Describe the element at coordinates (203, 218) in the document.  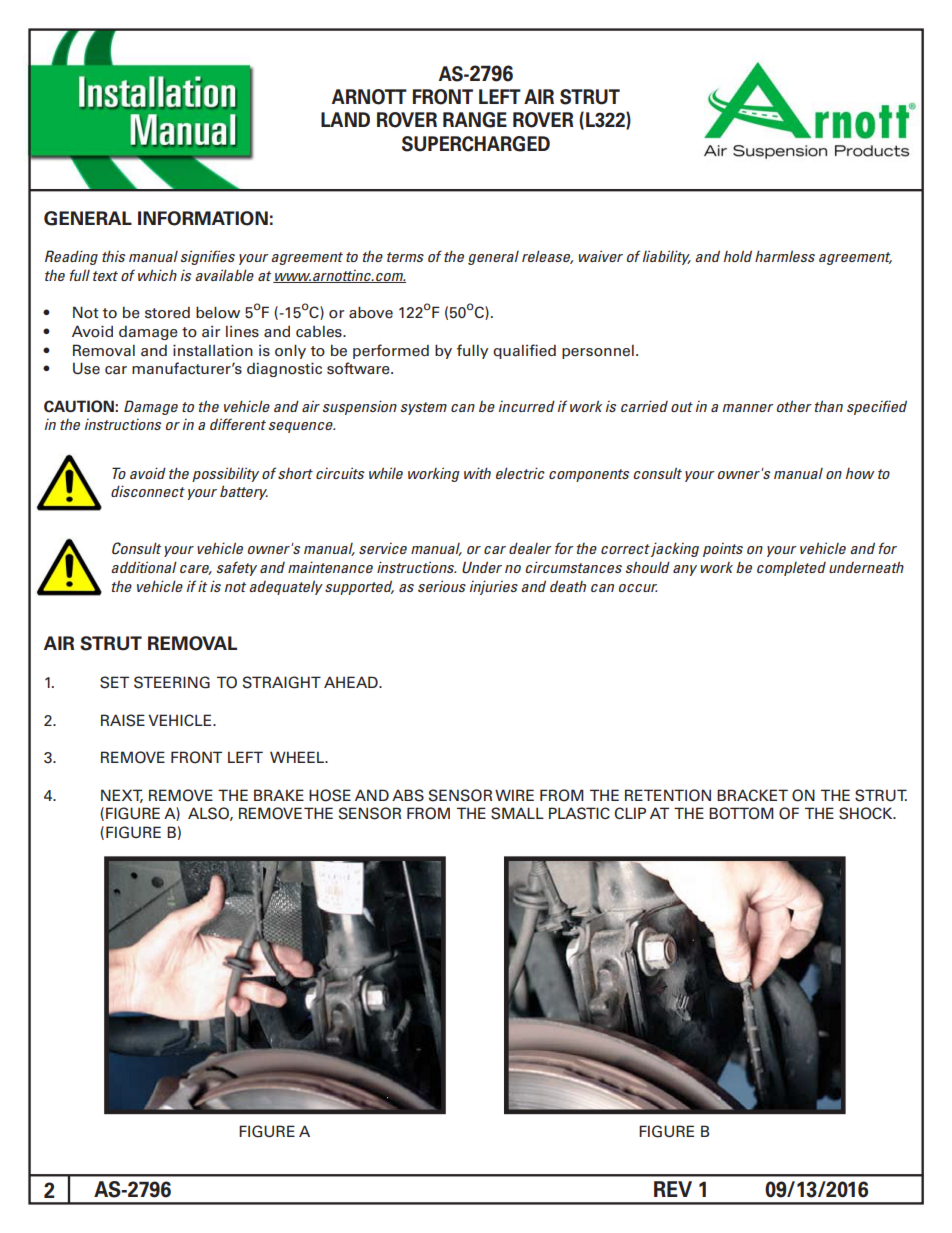
I see `INFORMATION` at that location.
